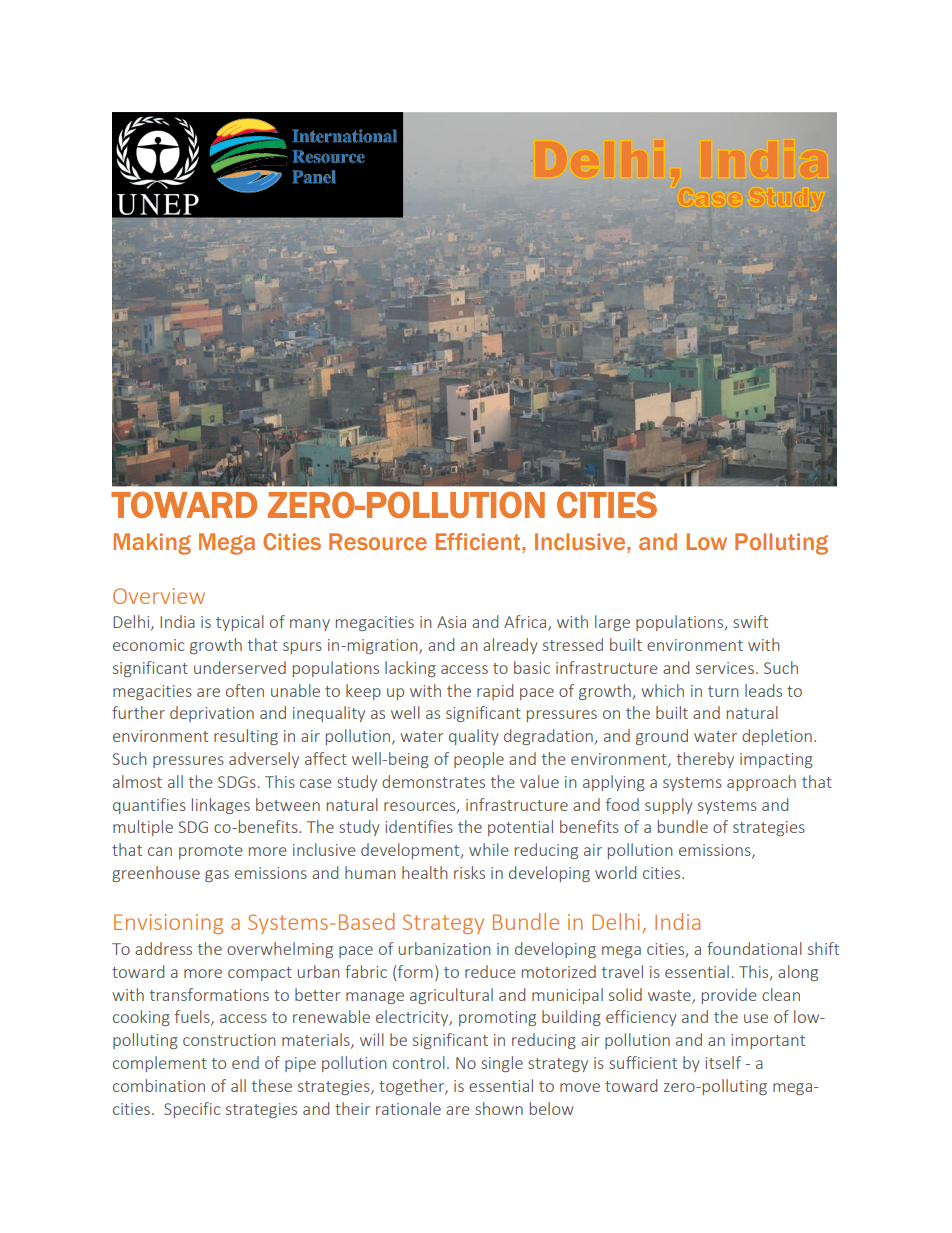 The height and width of the document is (1233, 952). What do you see at coordinates (750, 621) in the document?
I see `swift` at bounding box center [750, 621].
